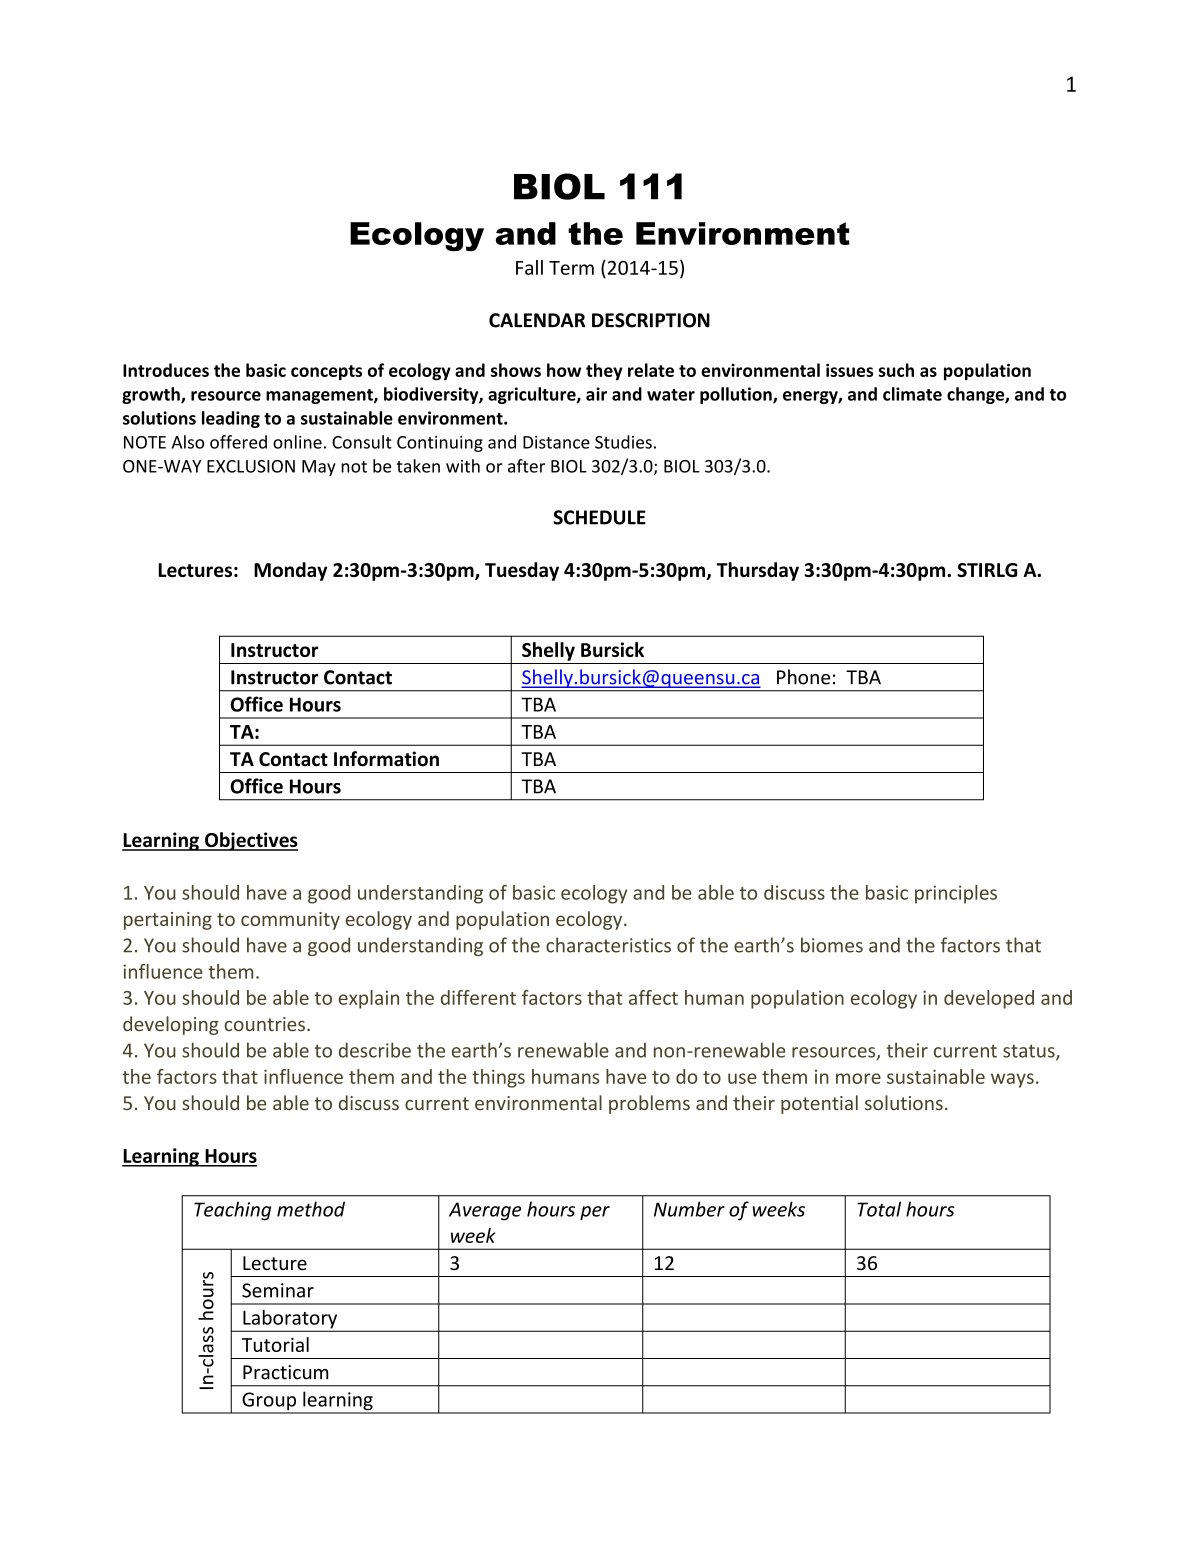 The height and width of the image is (1552, 1199). What do you see at coordinates (896, 370) in the image?
I see `such` at bounding box center [896, 370].
